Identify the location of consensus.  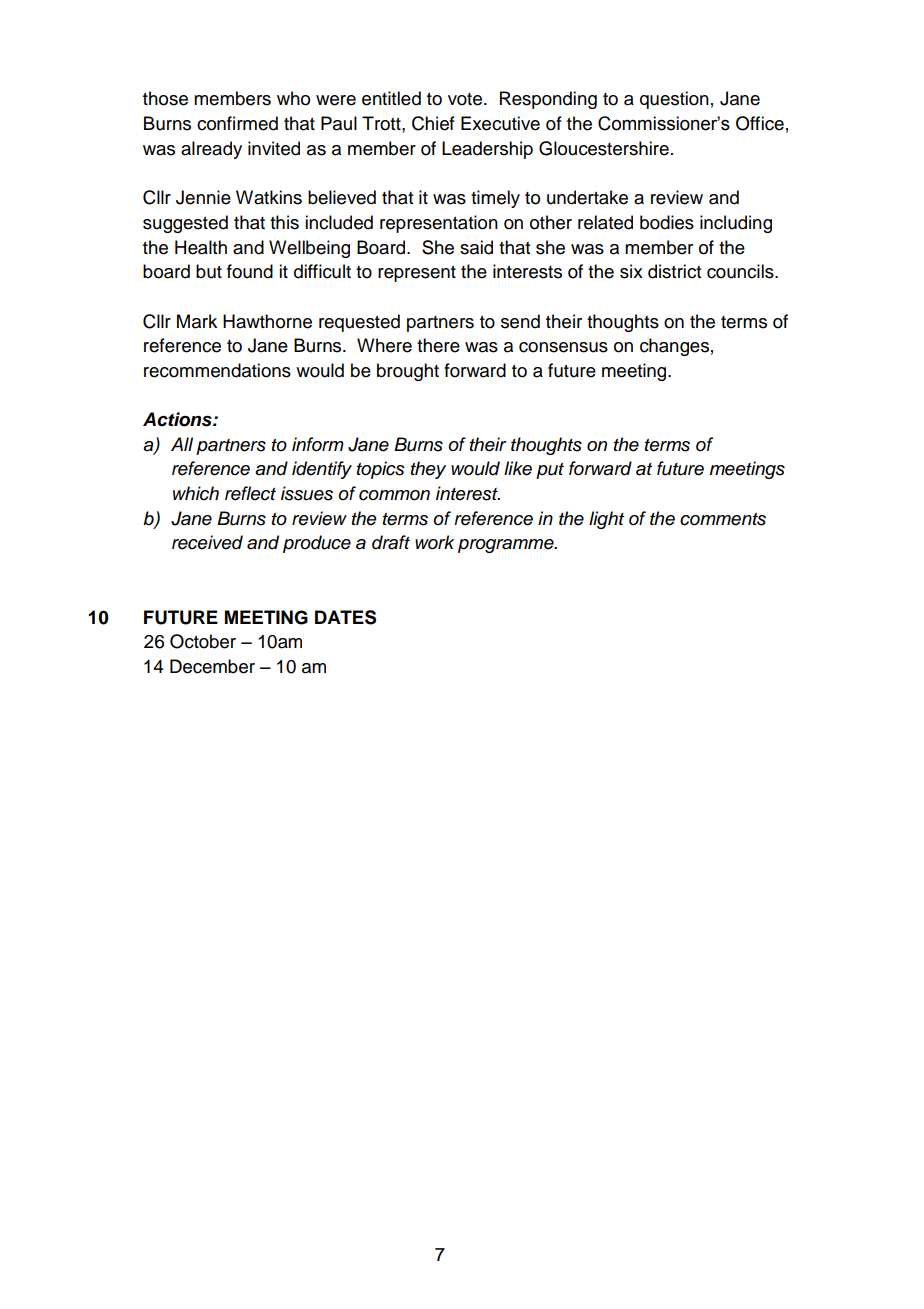
(563, 347).
